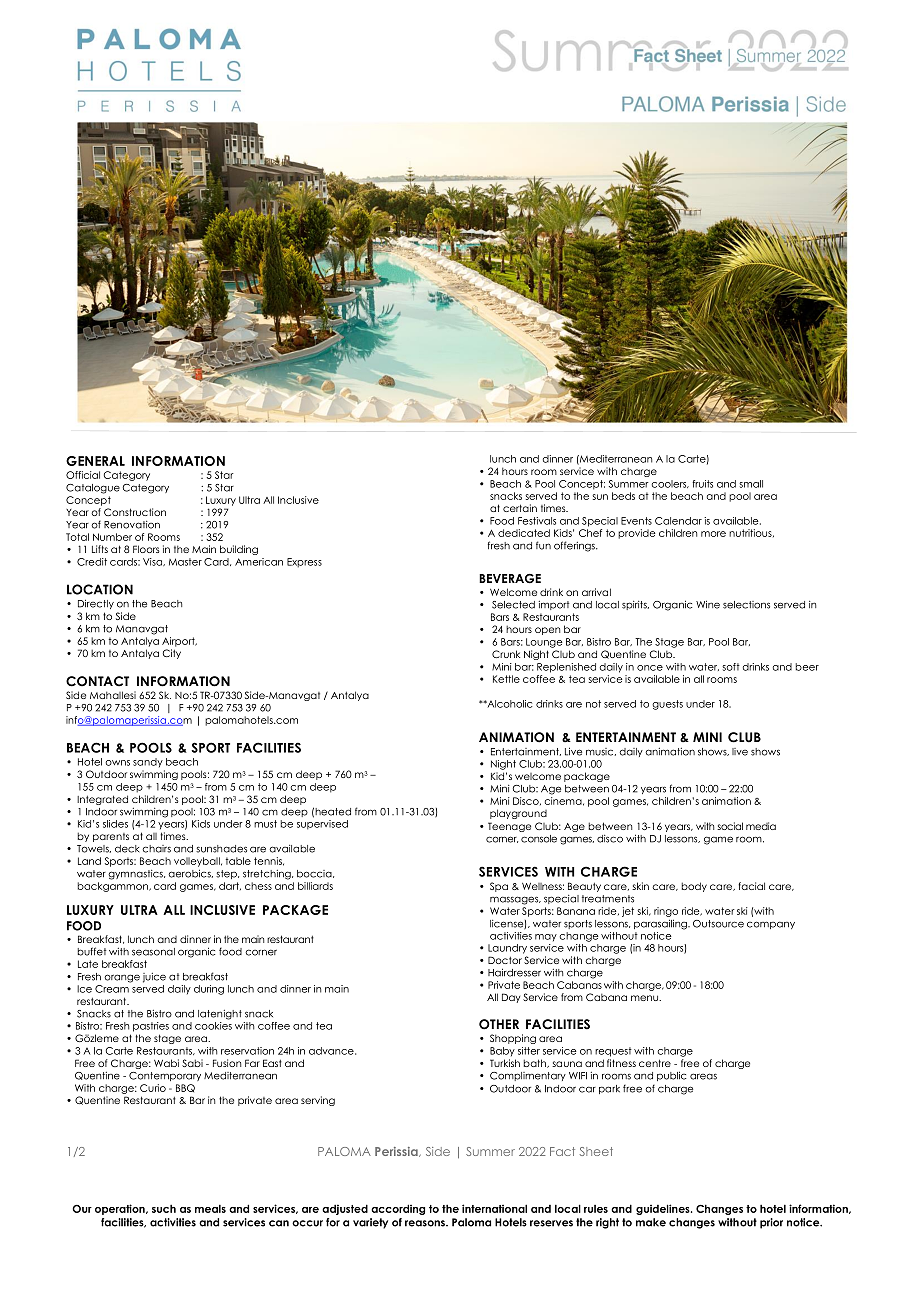  What do you see at coordinates (506, 654) in the screenshot?
I see `Crunk` at bounding box center [506, 654].
